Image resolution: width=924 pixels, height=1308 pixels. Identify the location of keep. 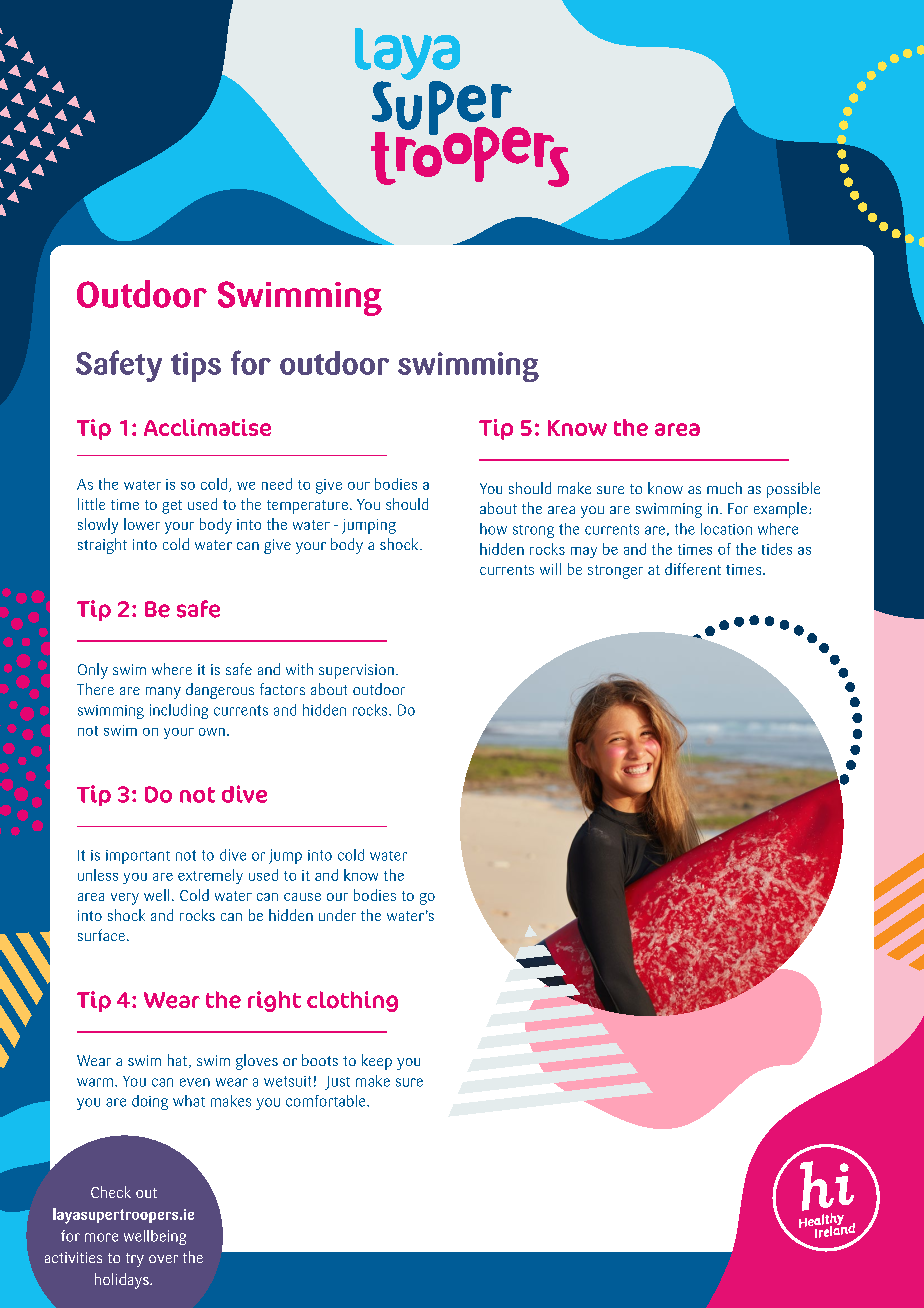
(377, 1062).
